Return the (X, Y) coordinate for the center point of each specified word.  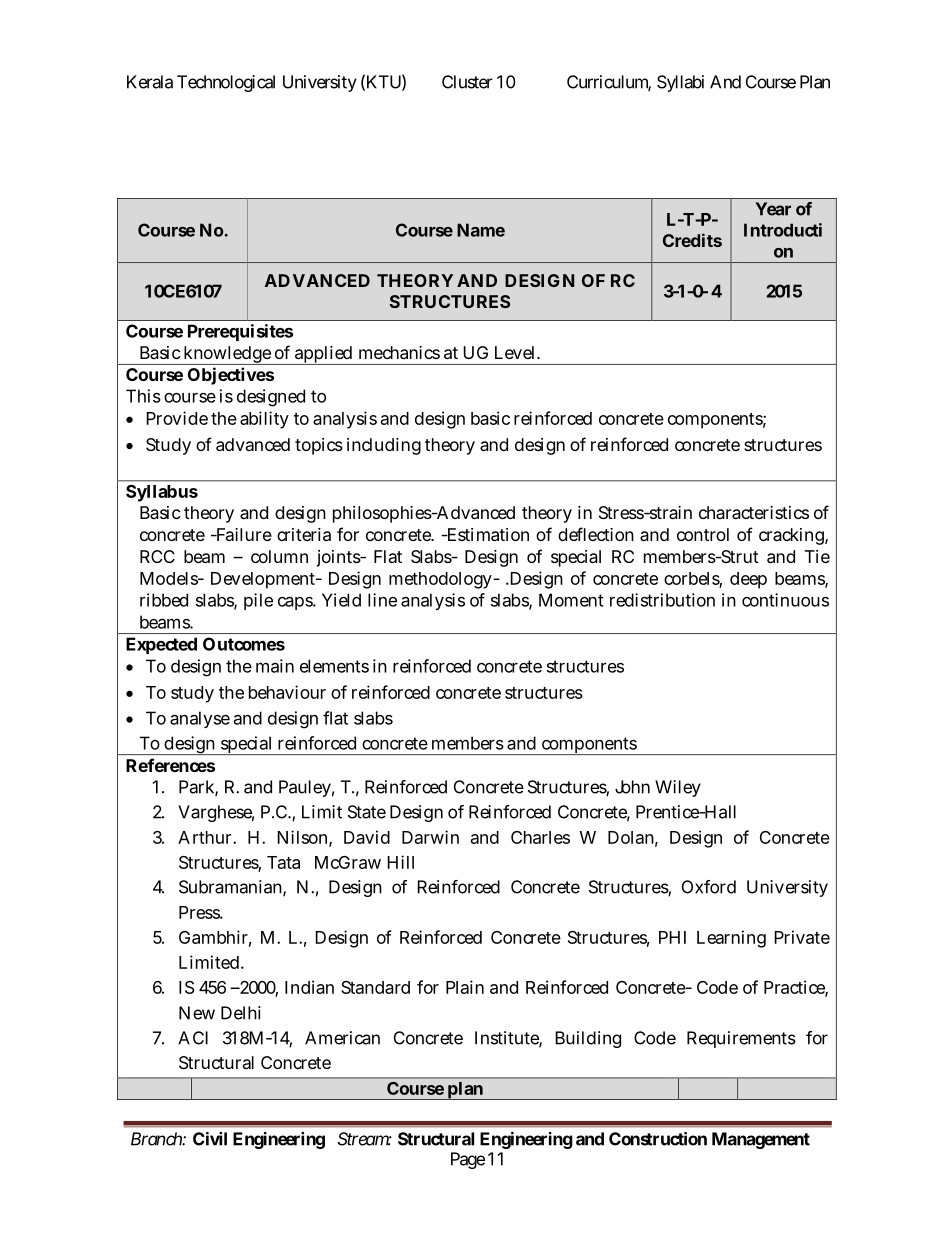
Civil (210, 1139)
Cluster (467, 82)
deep (748, 580)
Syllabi (680, 83)
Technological (226, 83)
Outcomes (244, 644)
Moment (571, 600)
